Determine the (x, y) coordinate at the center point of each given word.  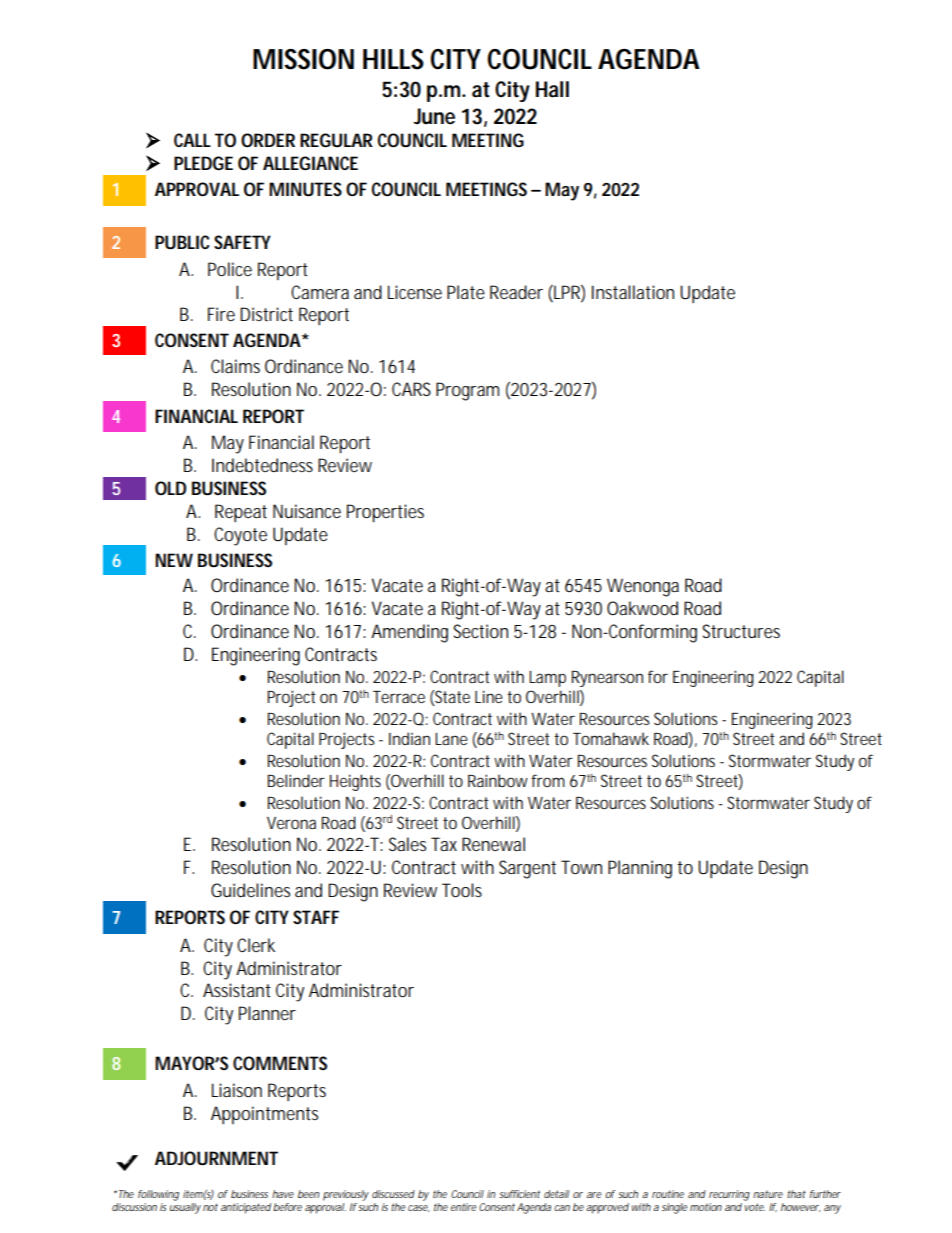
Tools (462, 890)
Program (467, 391)
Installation (633, 292)
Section (480, 631)
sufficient (519, 1194)
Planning (640, 869)
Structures (741, 631)
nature (768, 1194)
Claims (235, 366)
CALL (192, 140)
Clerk (256, 945)
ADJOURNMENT (216, 1158)
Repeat (241, 513)
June (434, 116)
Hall (552, 89)
